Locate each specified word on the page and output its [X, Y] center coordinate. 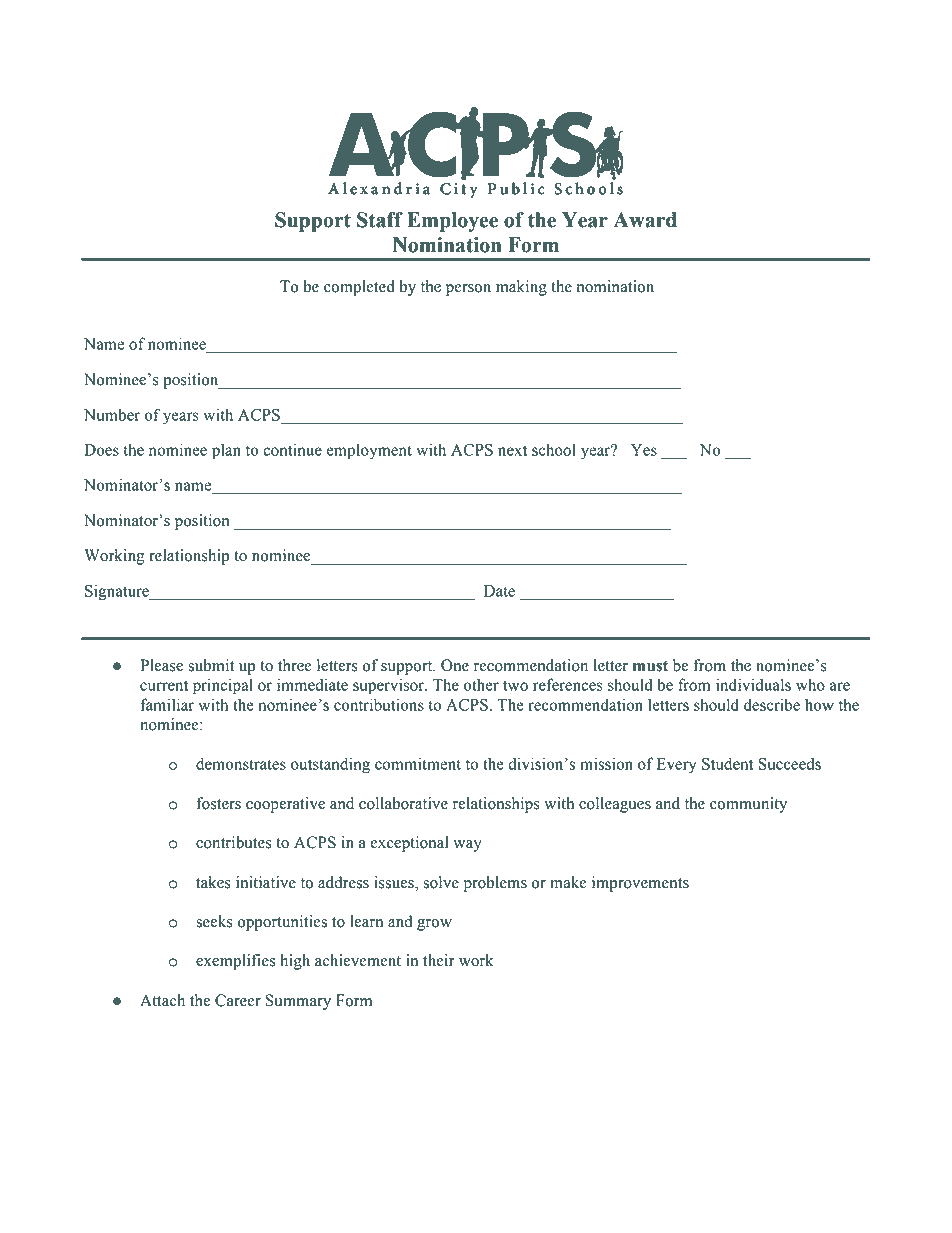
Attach [162, 1000]
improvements [640, 884]
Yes [644, 450]
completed [359, 288]
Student [727, 763]
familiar [167, 704]
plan [226, 451]
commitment [418, 763]
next [512, 450]
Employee [452, 222]
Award [645, 220]
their [439, 960]
